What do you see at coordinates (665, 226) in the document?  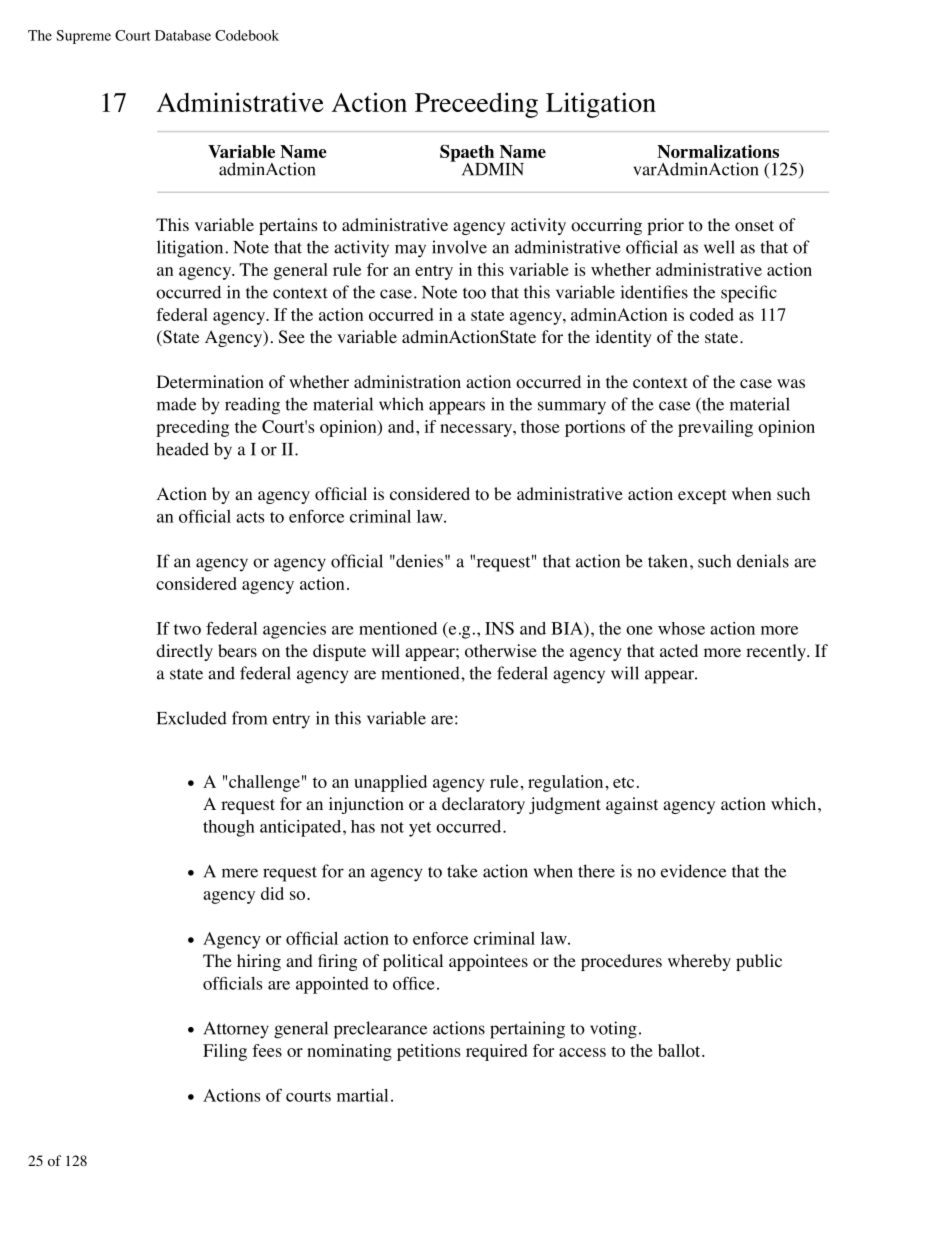 I see `prior` at bounding box center [665, 226].
